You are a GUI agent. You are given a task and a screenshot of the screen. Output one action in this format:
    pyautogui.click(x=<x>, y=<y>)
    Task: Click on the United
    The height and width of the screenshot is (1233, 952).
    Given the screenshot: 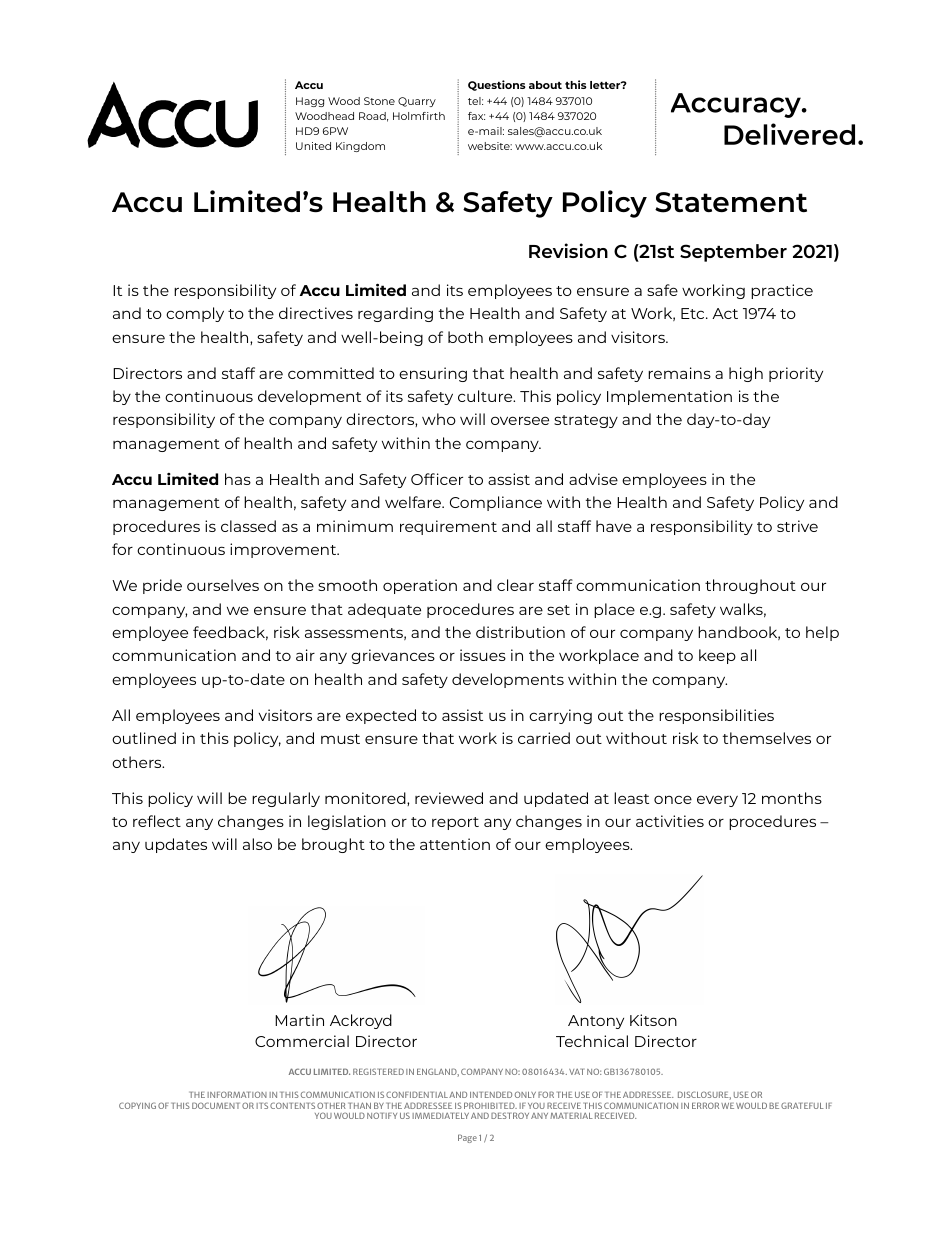 What is the action you would take?
    pyautogui.click(x=313, y=146)
